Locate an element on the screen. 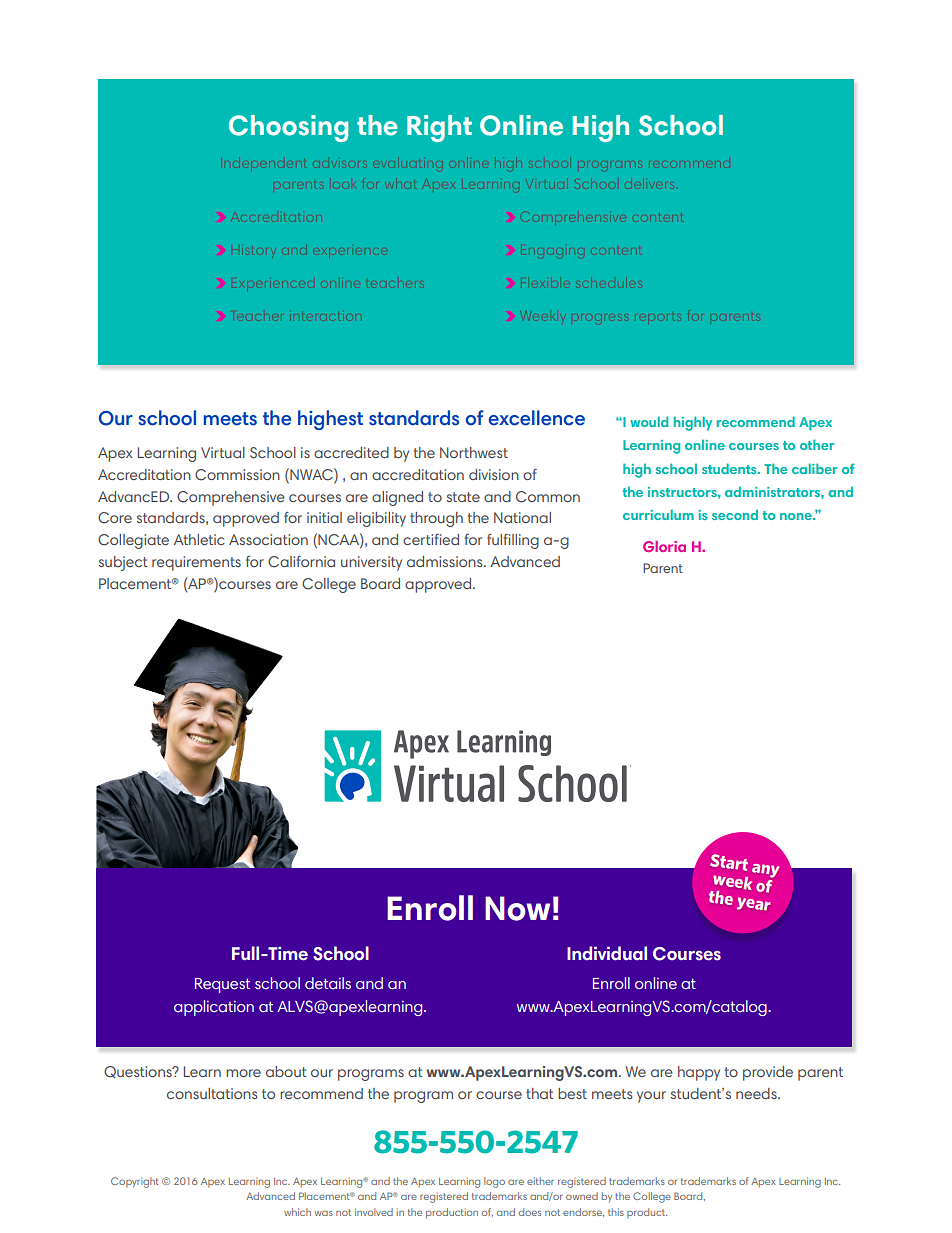 Image resolution: width=952 pixels, height=1233 pixels. would is located at coordinates (649, 421).
